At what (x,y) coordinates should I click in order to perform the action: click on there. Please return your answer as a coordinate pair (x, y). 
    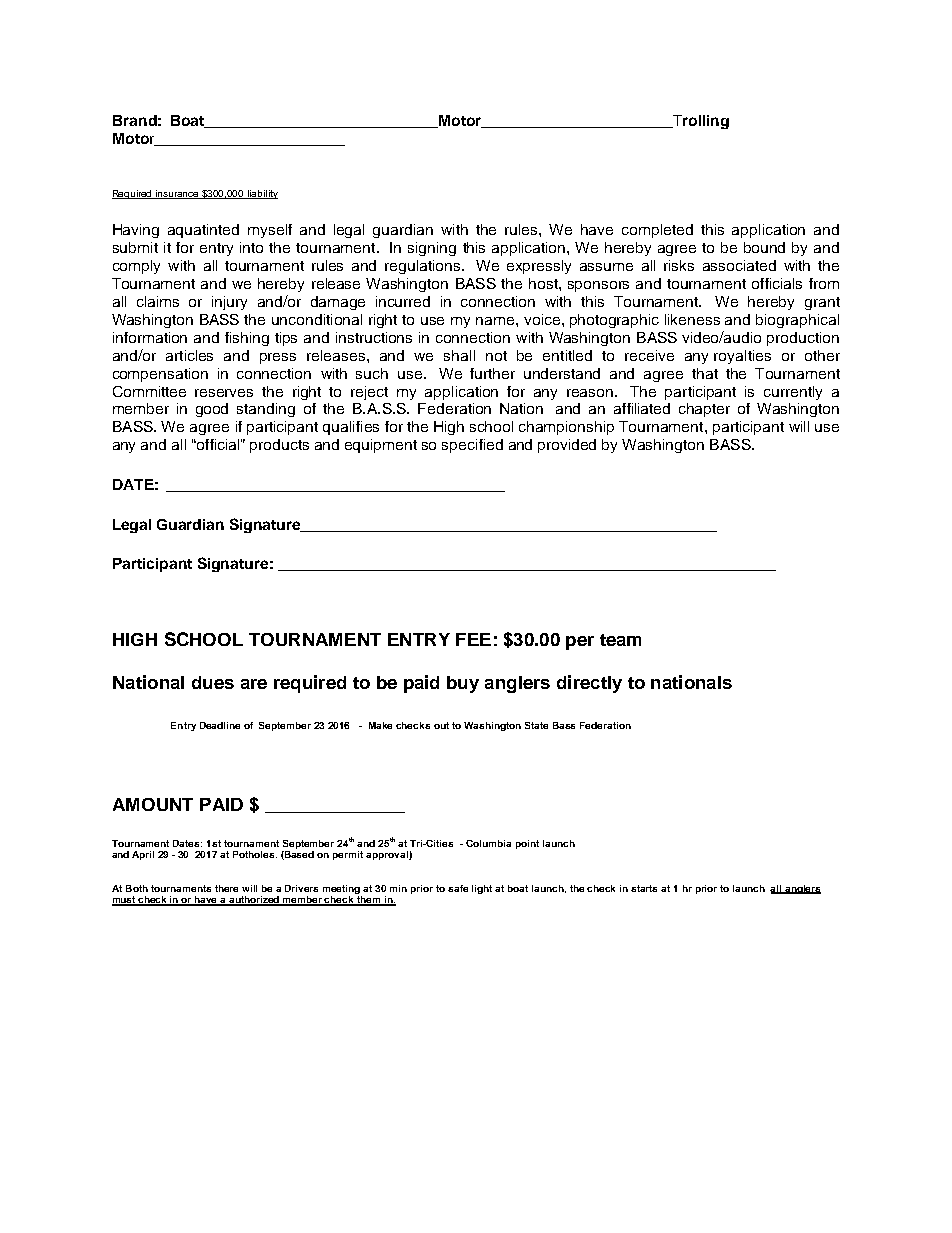
    Looking at the image, I should click on (226, 888).
